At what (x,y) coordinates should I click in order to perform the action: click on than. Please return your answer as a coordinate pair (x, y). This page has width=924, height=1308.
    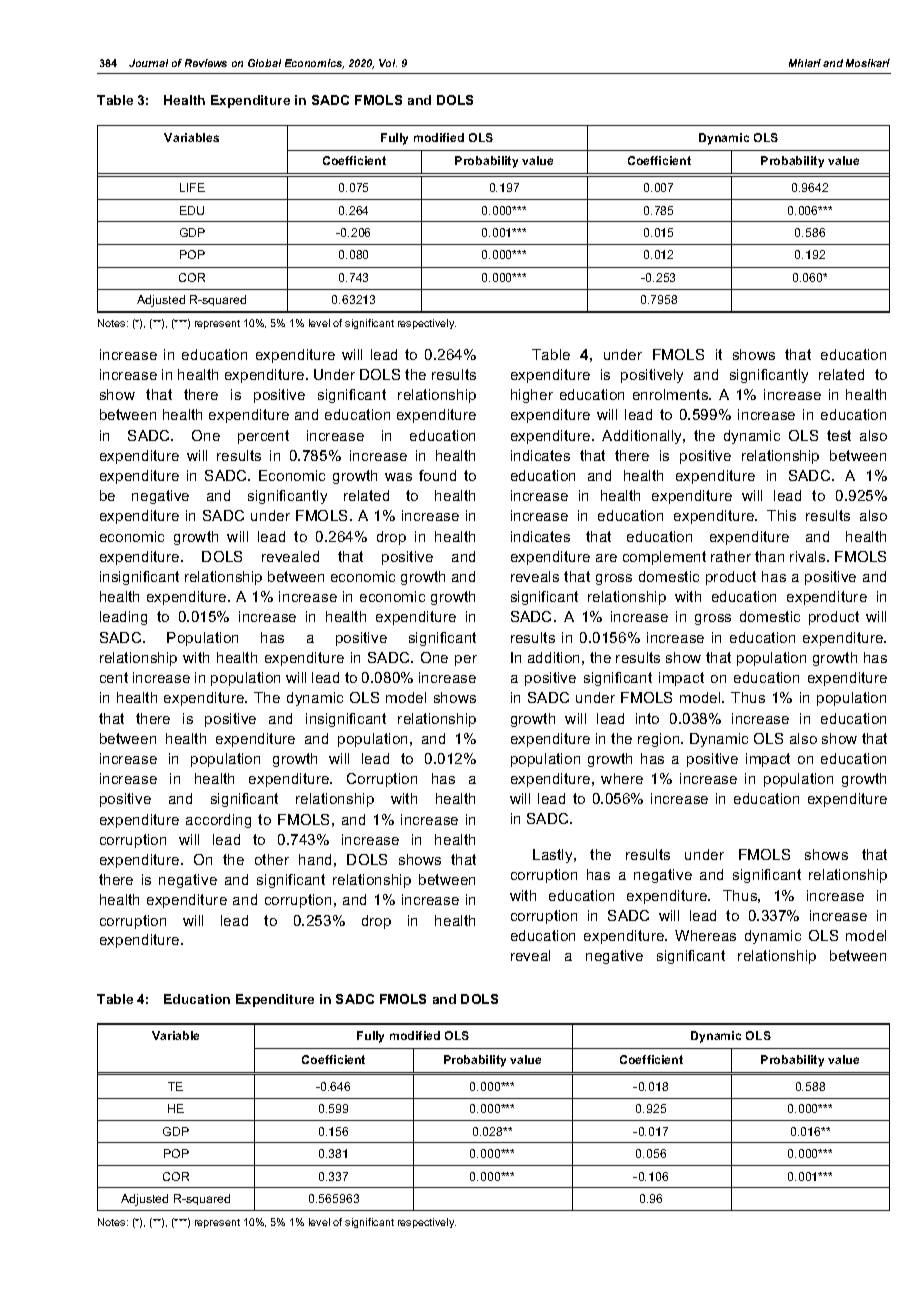
    Looking at the image, I should click on (769, 556).
